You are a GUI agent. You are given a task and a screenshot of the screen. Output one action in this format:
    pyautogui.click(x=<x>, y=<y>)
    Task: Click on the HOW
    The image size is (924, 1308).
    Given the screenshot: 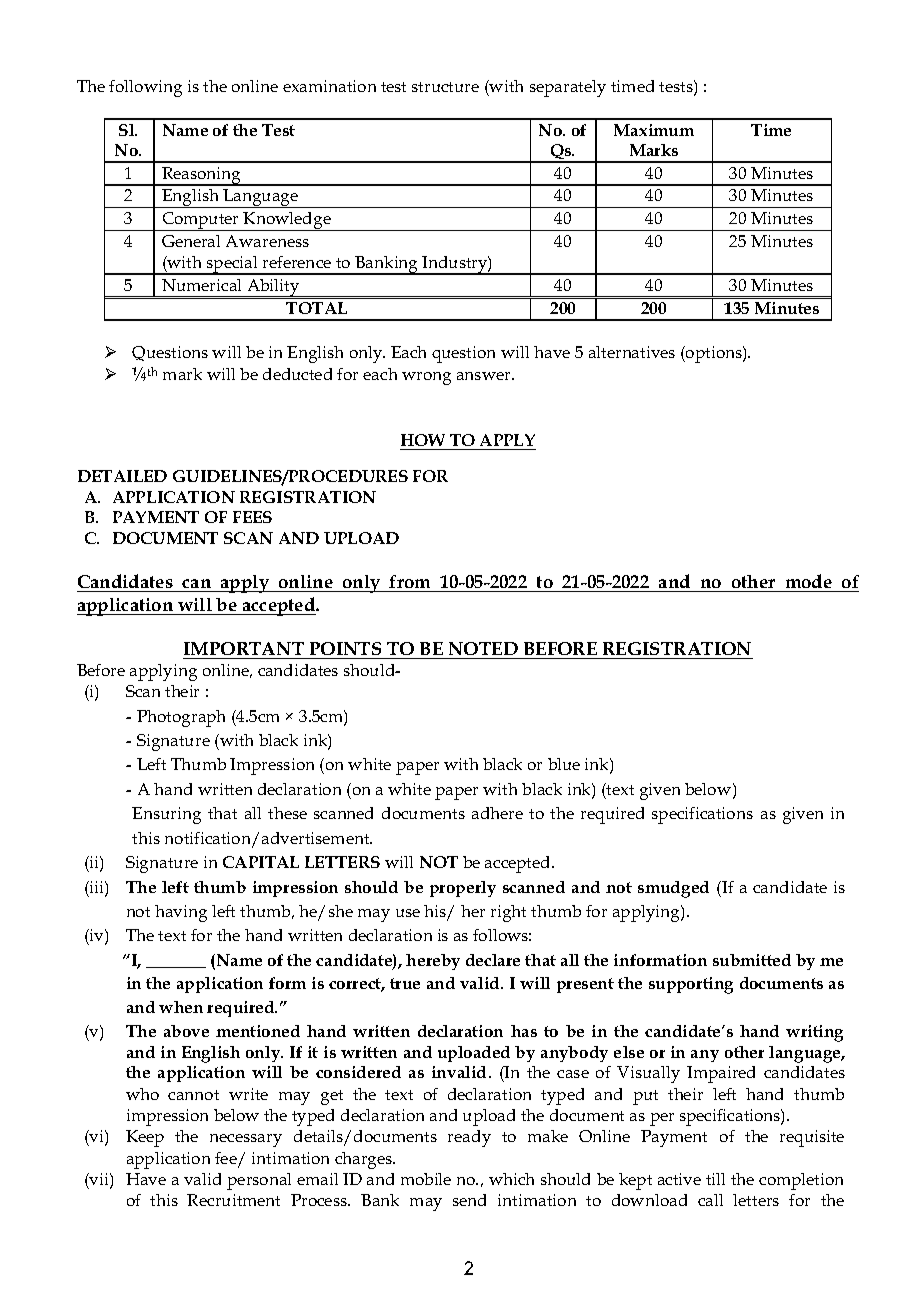 What is the action you would take?
    pyautogui.click(x=423, y=440)
